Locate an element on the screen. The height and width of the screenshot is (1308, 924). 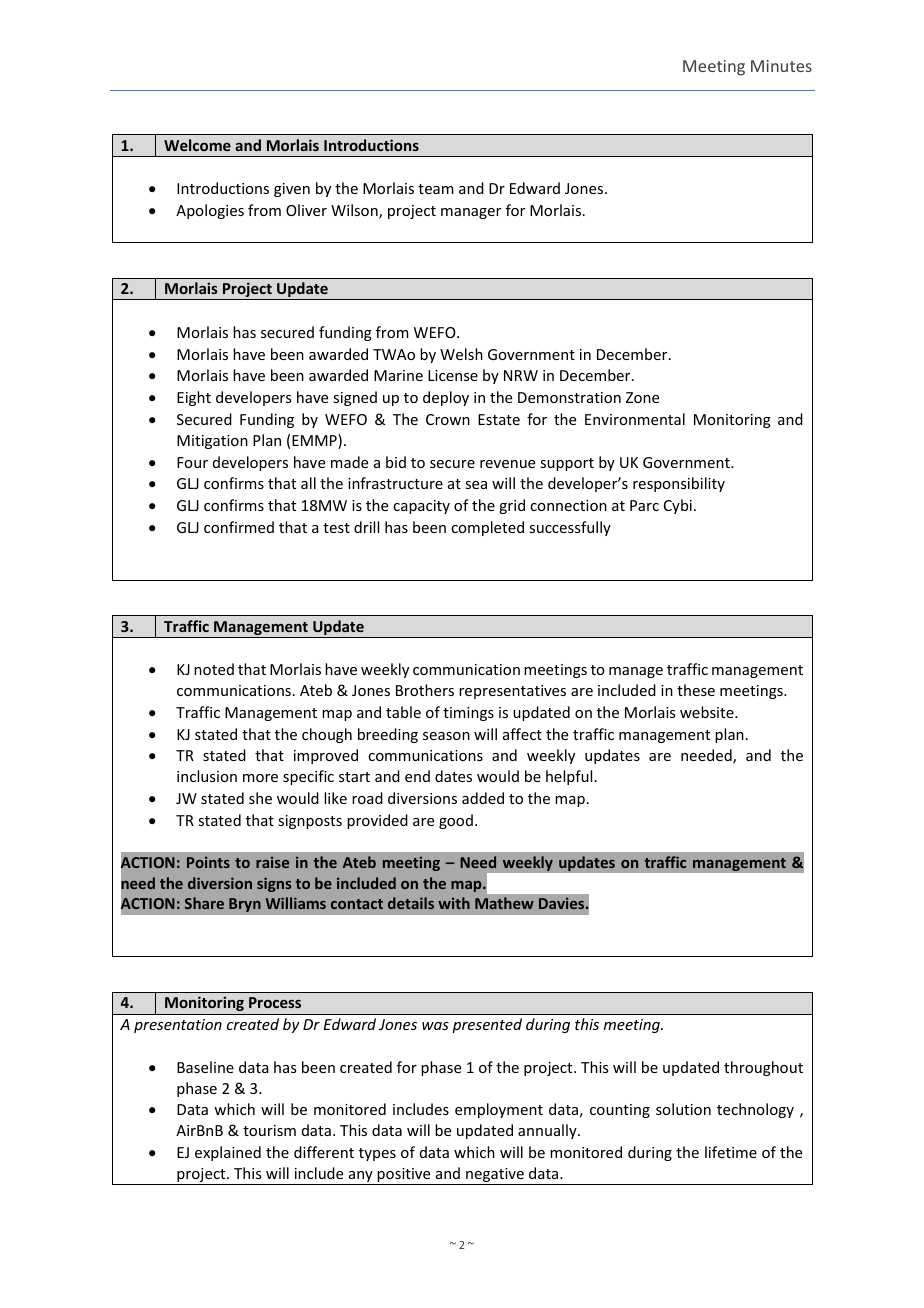
website is located at coordinates (708, 712).
